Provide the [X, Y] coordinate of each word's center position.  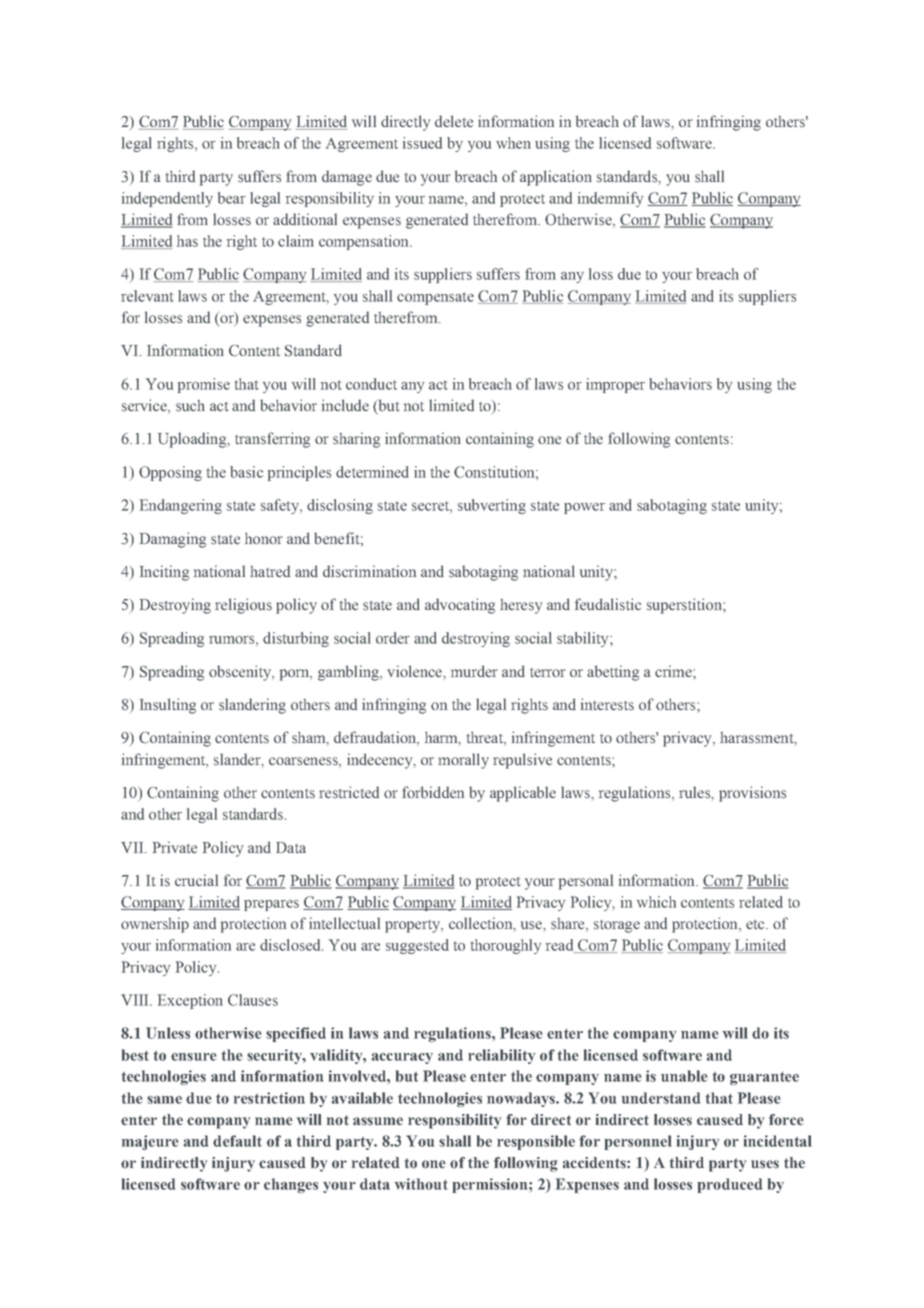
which [656, 902]
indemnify [610, 199]
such [190, 406]
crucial [196, 880]
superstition [685, 606]
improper [615, 385]
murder [474, 671]
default [237, 1141]
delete [454, 121]
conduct [371, 384]
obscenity [241, 673]
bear [232, 198]
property [413, 926]
